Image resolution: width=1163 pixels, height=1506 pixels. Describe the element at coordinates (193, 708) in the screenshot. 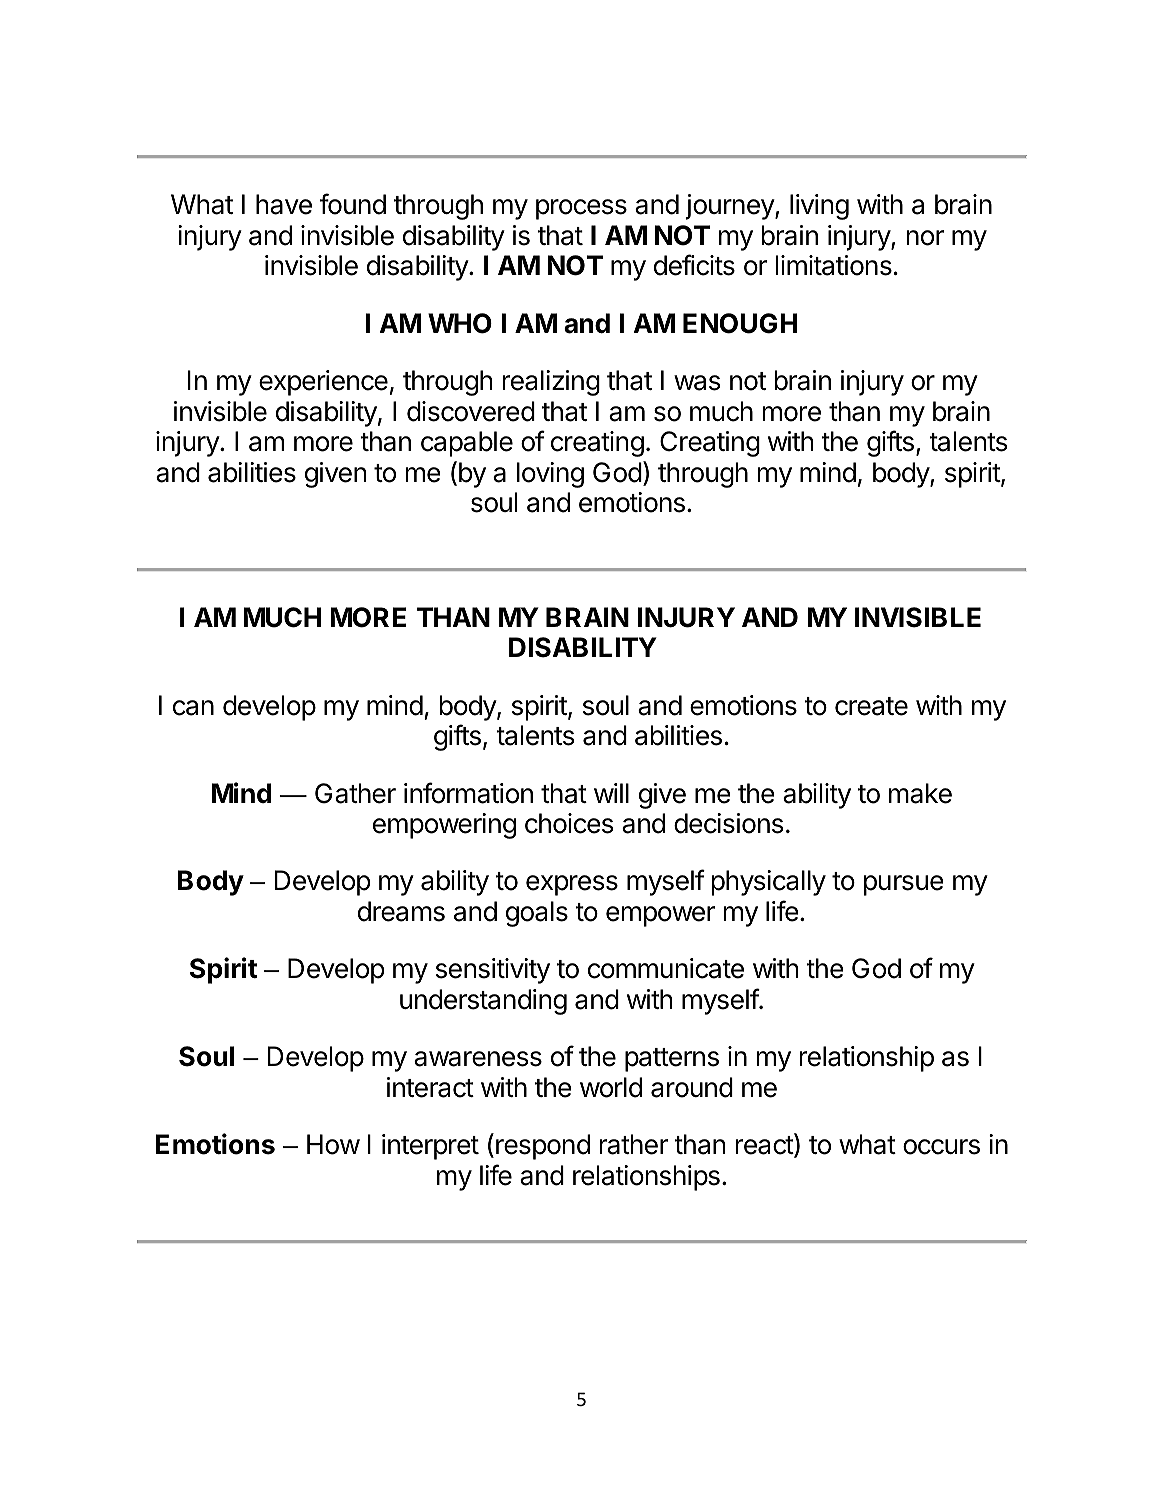

I see `can` at that location.
